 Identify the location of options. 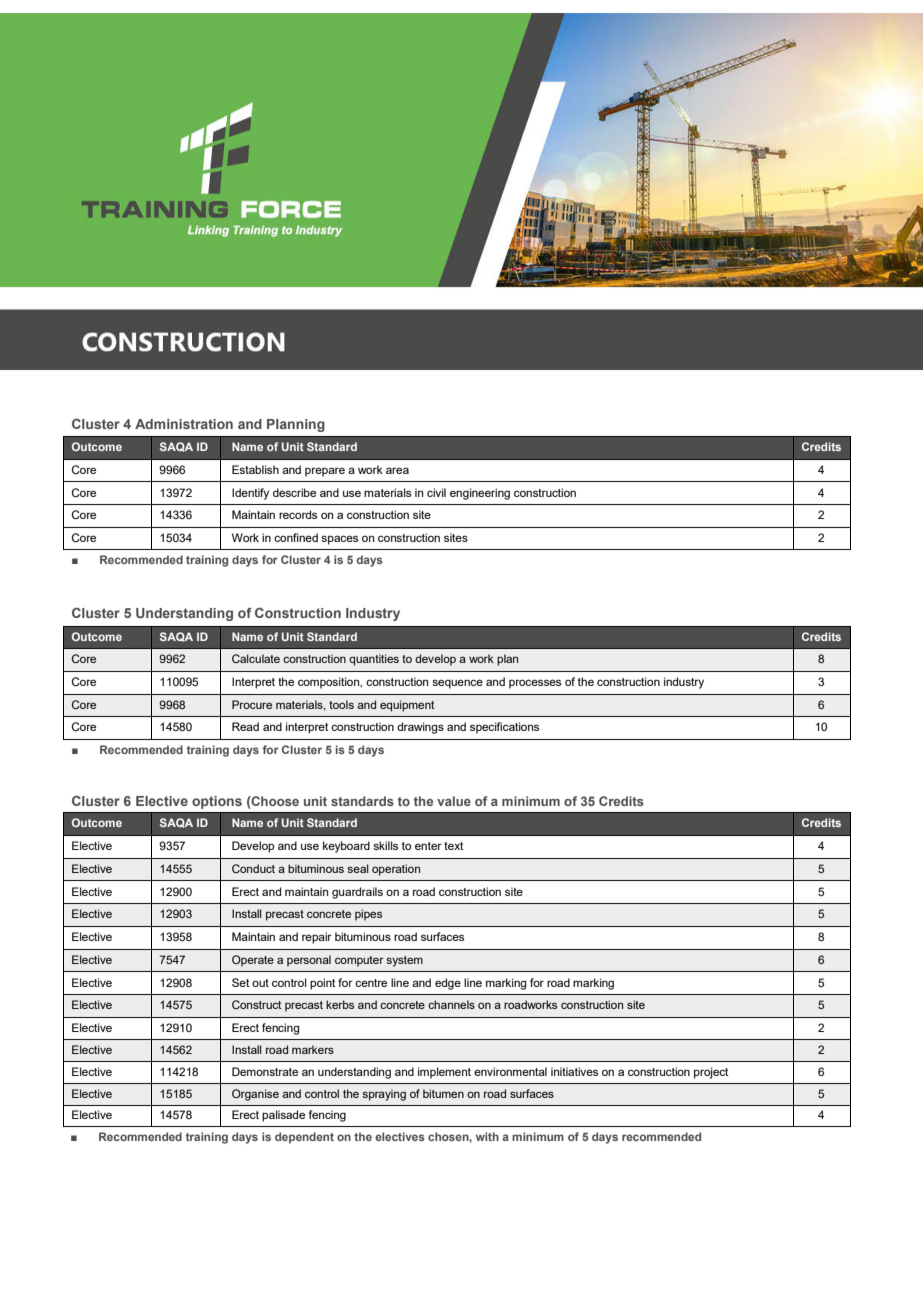
(217, 802).
